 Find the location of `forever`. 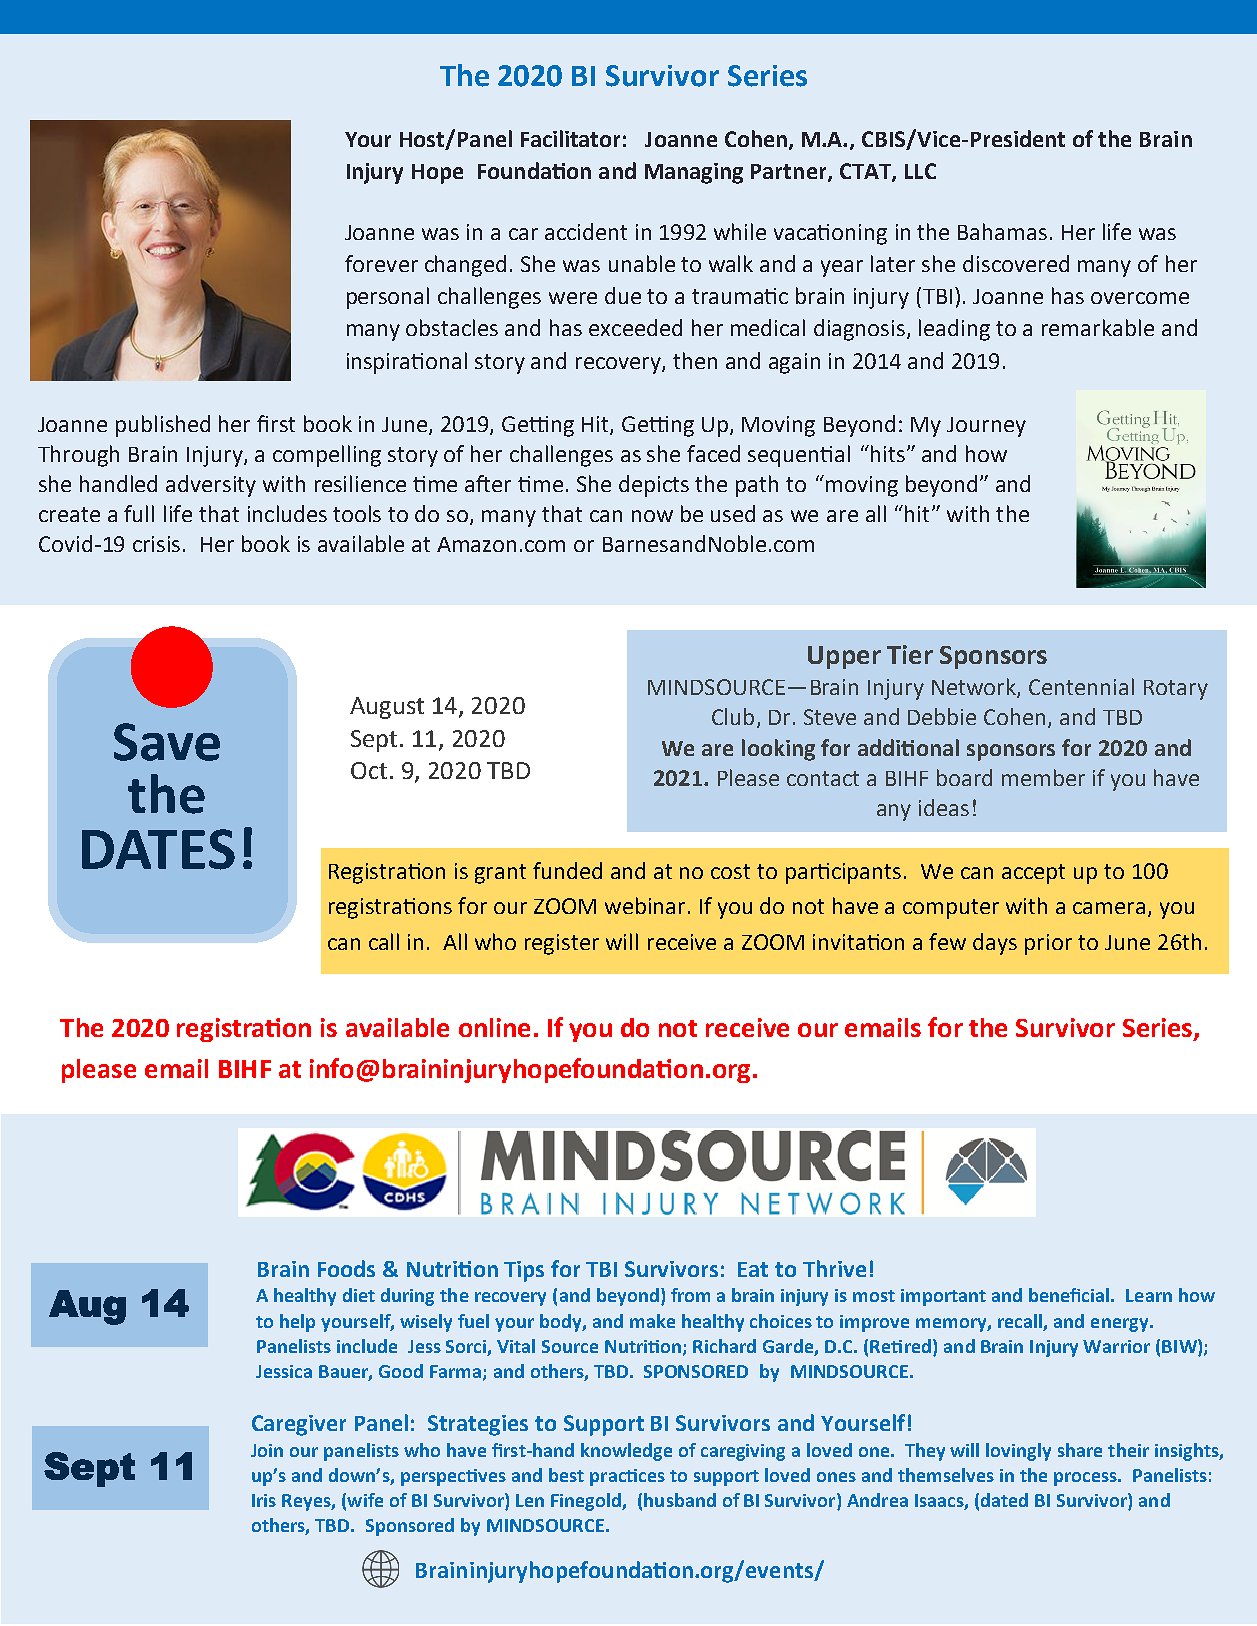

forever is located at coordinates (381, 263).
